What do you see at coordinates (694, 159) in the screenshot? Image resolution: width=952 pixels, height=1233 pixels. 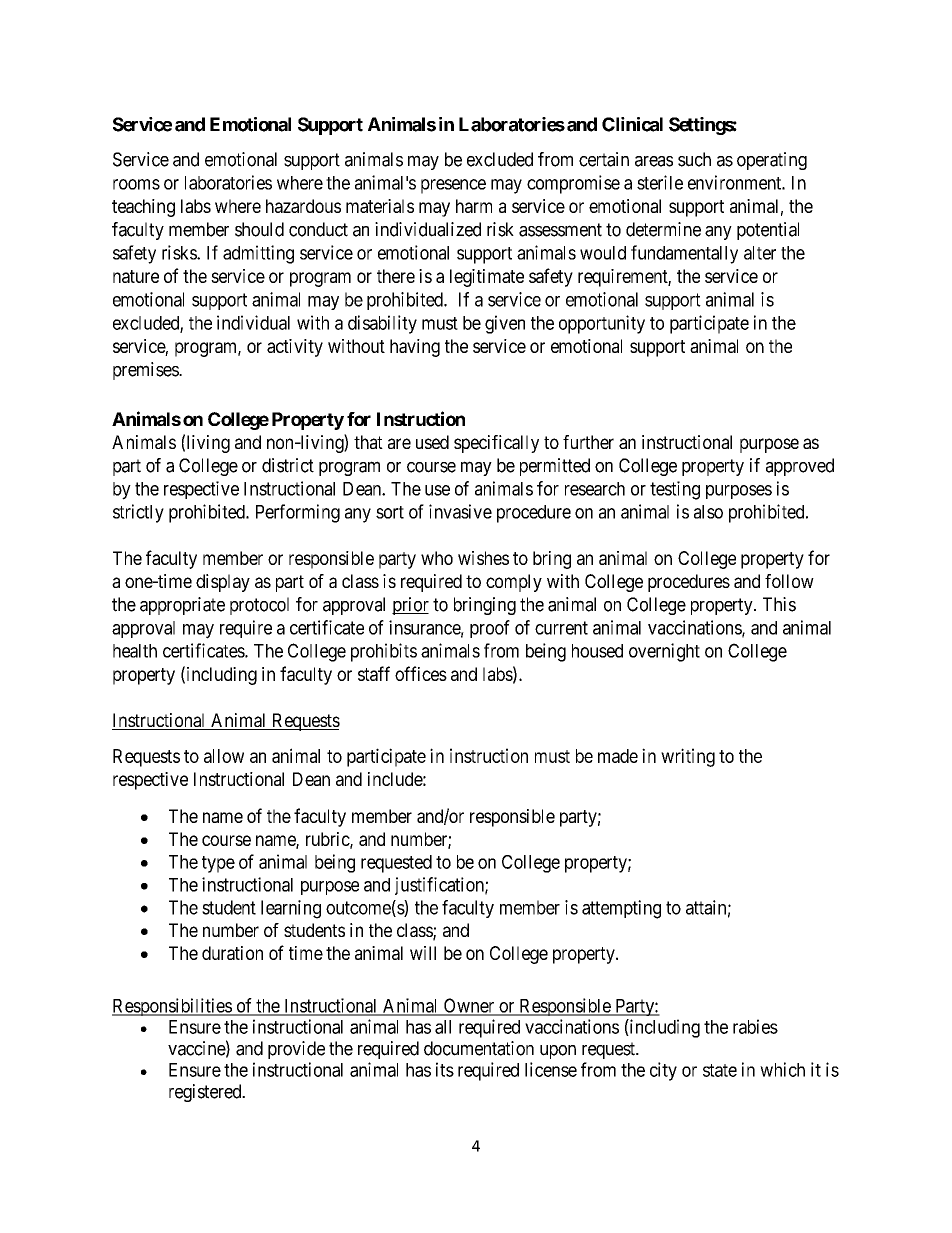 I see `such` at bounding box center [694, 159].
